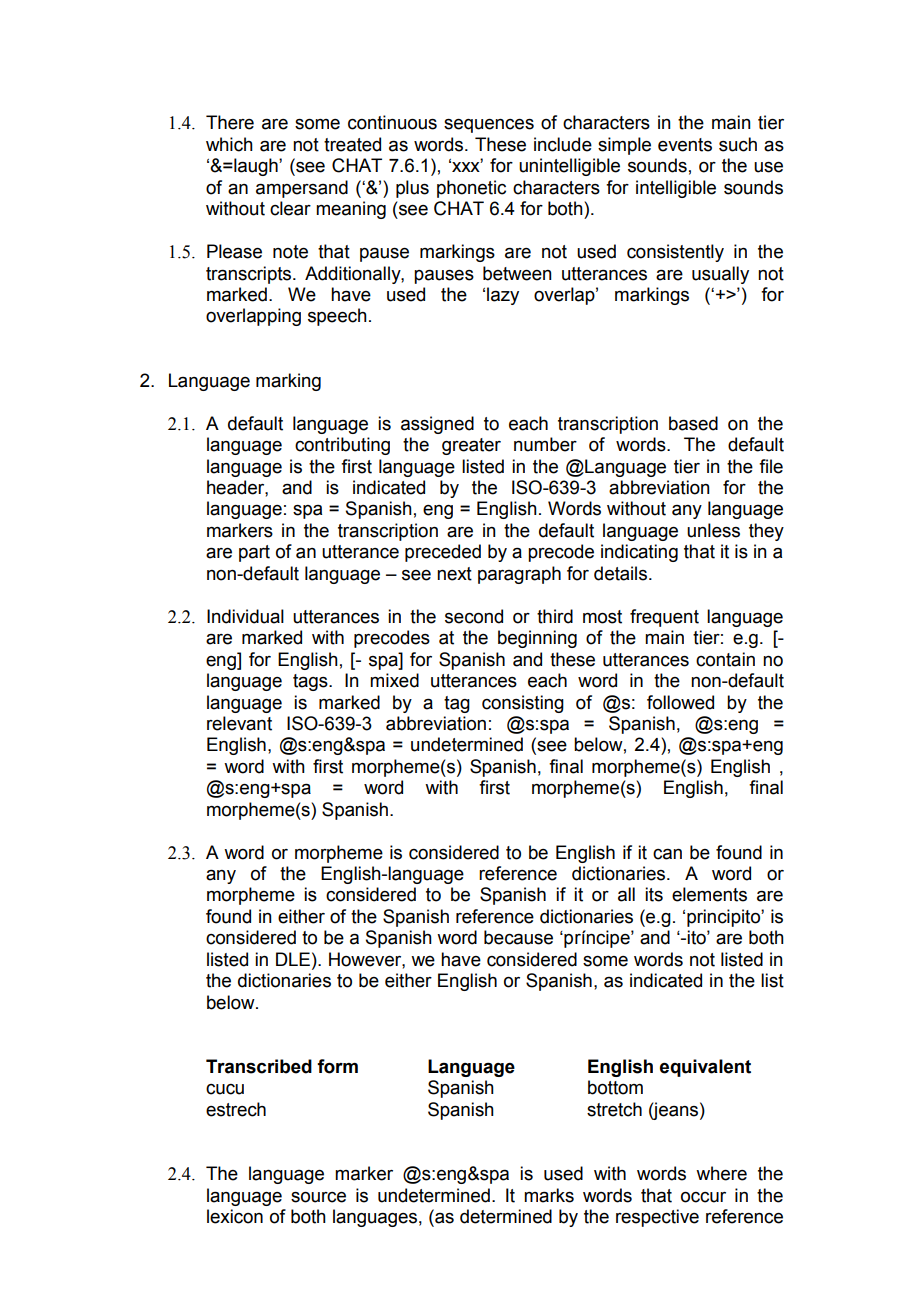  I want to click on based, so click(693, 423).
